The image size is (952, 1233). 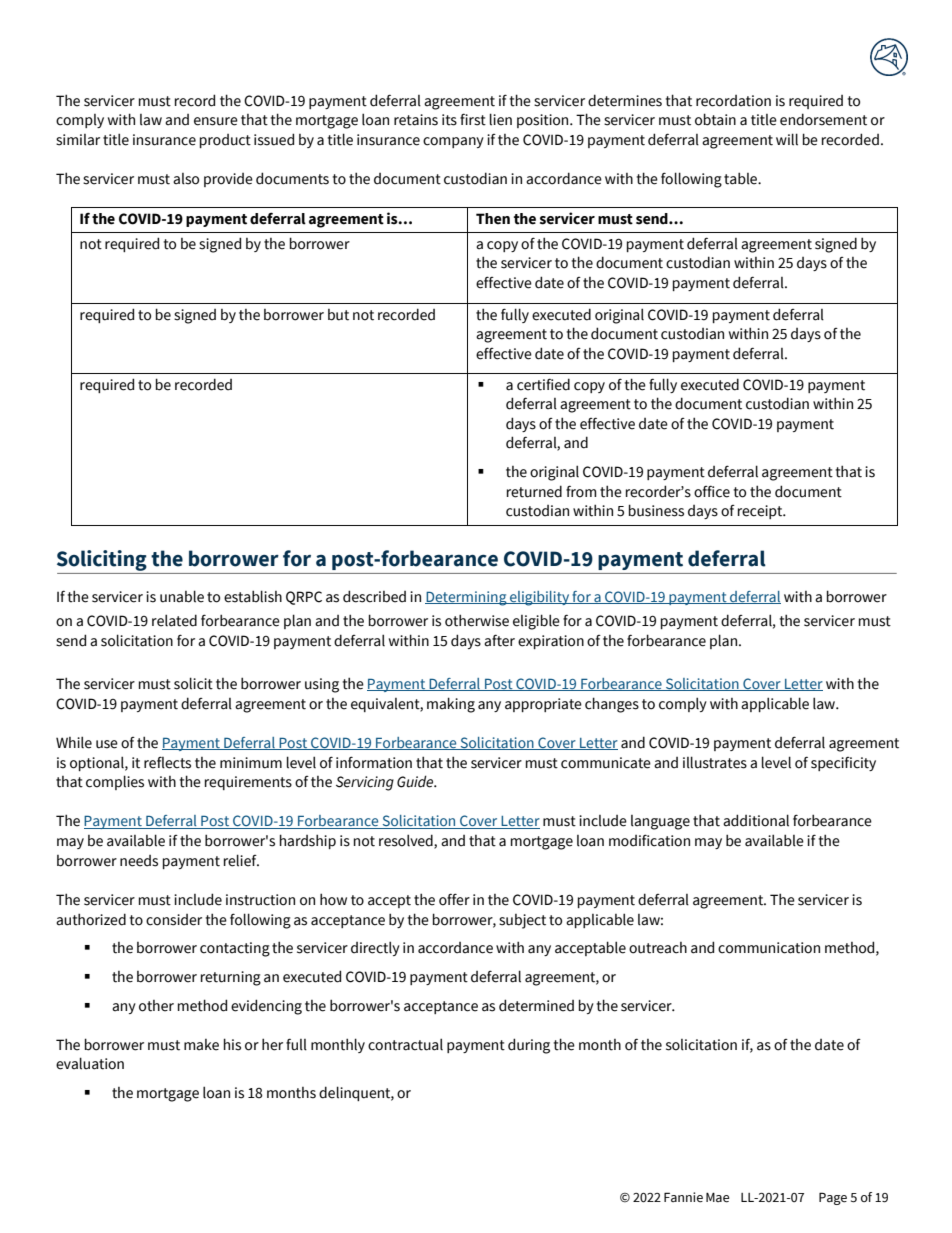 What do you see at coordinates (90, 1063) in the document?
I see `evaluation` at bounding box center [90, 1063].
